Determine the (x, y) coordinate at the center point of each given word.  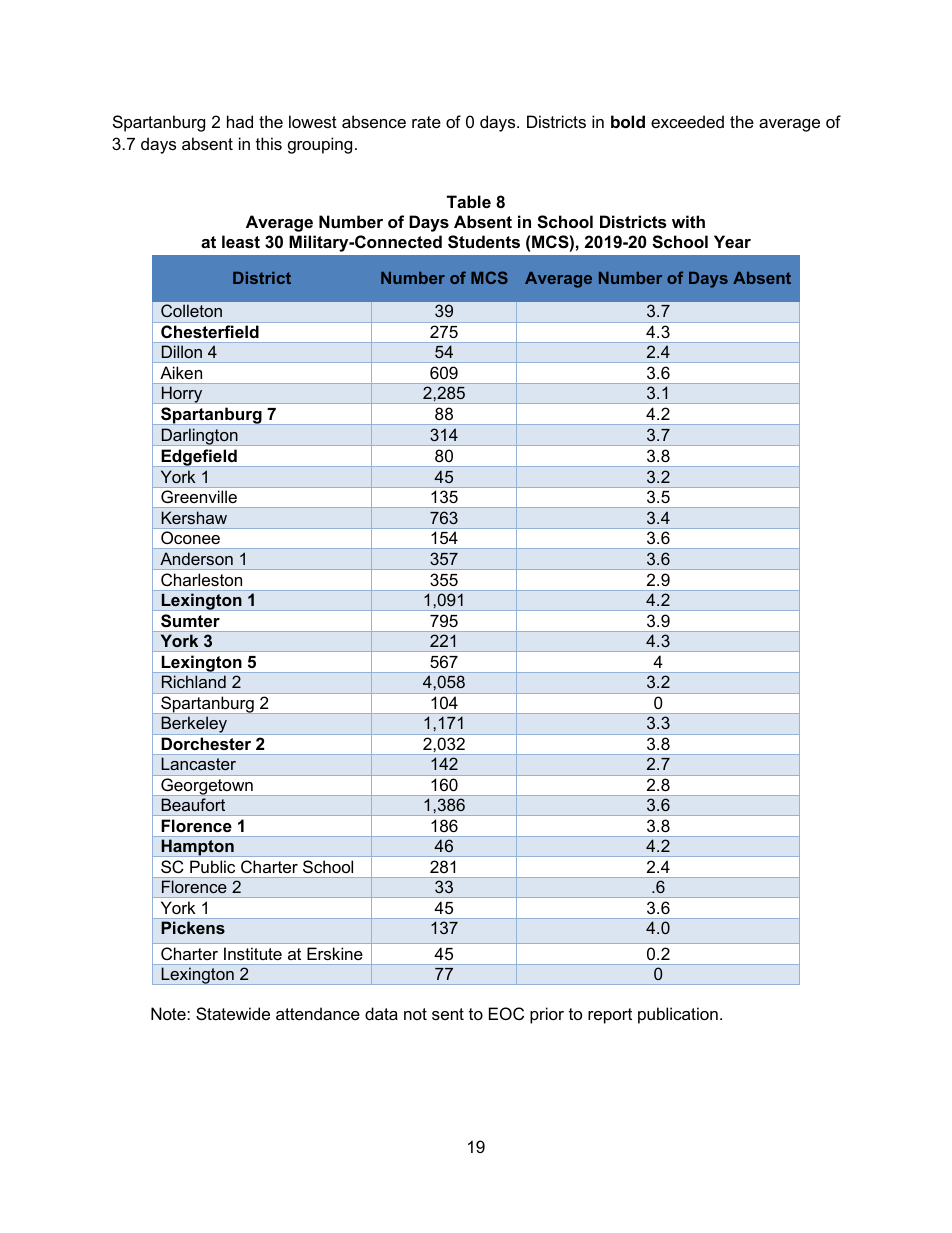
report (610, 1016)
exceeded (687, 121)
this (269, 143)
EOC (506, 1013)
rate (426, 122)
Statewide (233, 1013)
